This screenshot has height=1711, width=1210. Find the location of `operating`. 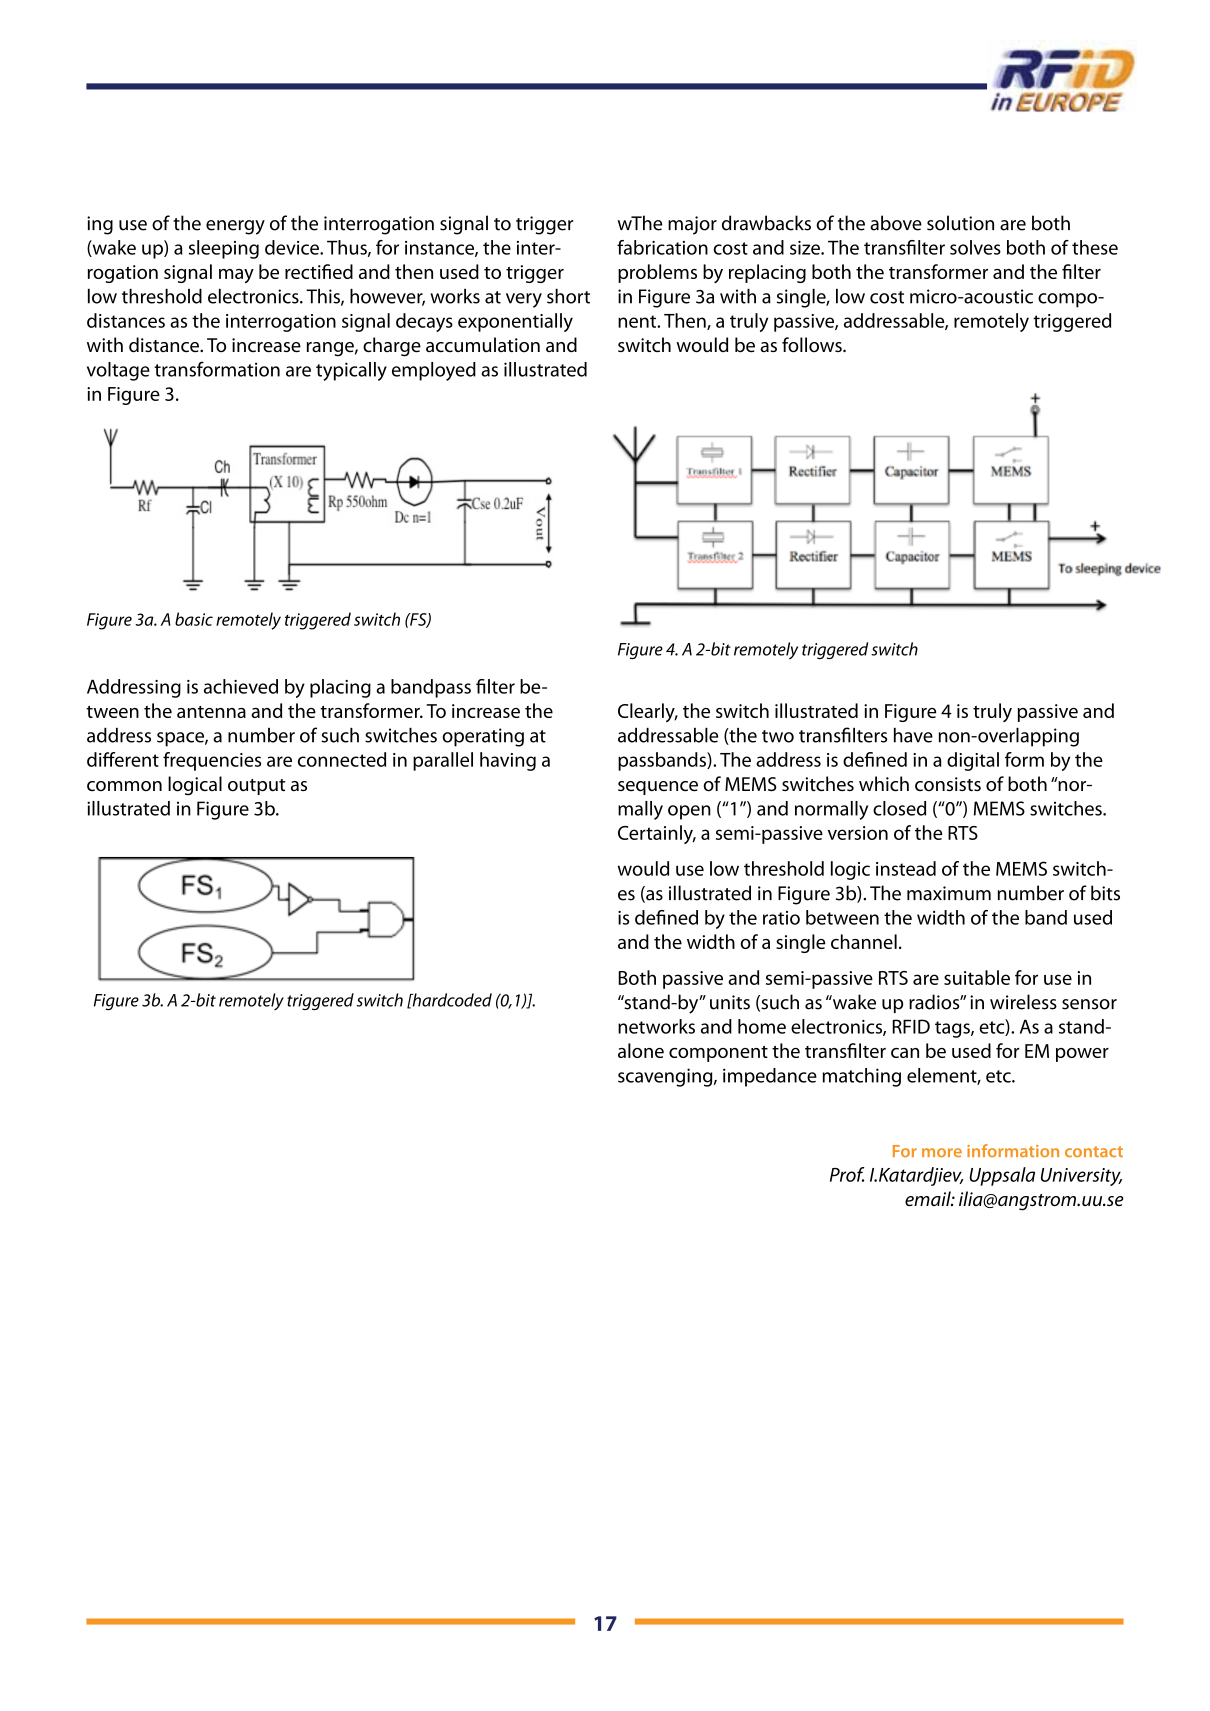

operating is located at coordinates (483, 737).
